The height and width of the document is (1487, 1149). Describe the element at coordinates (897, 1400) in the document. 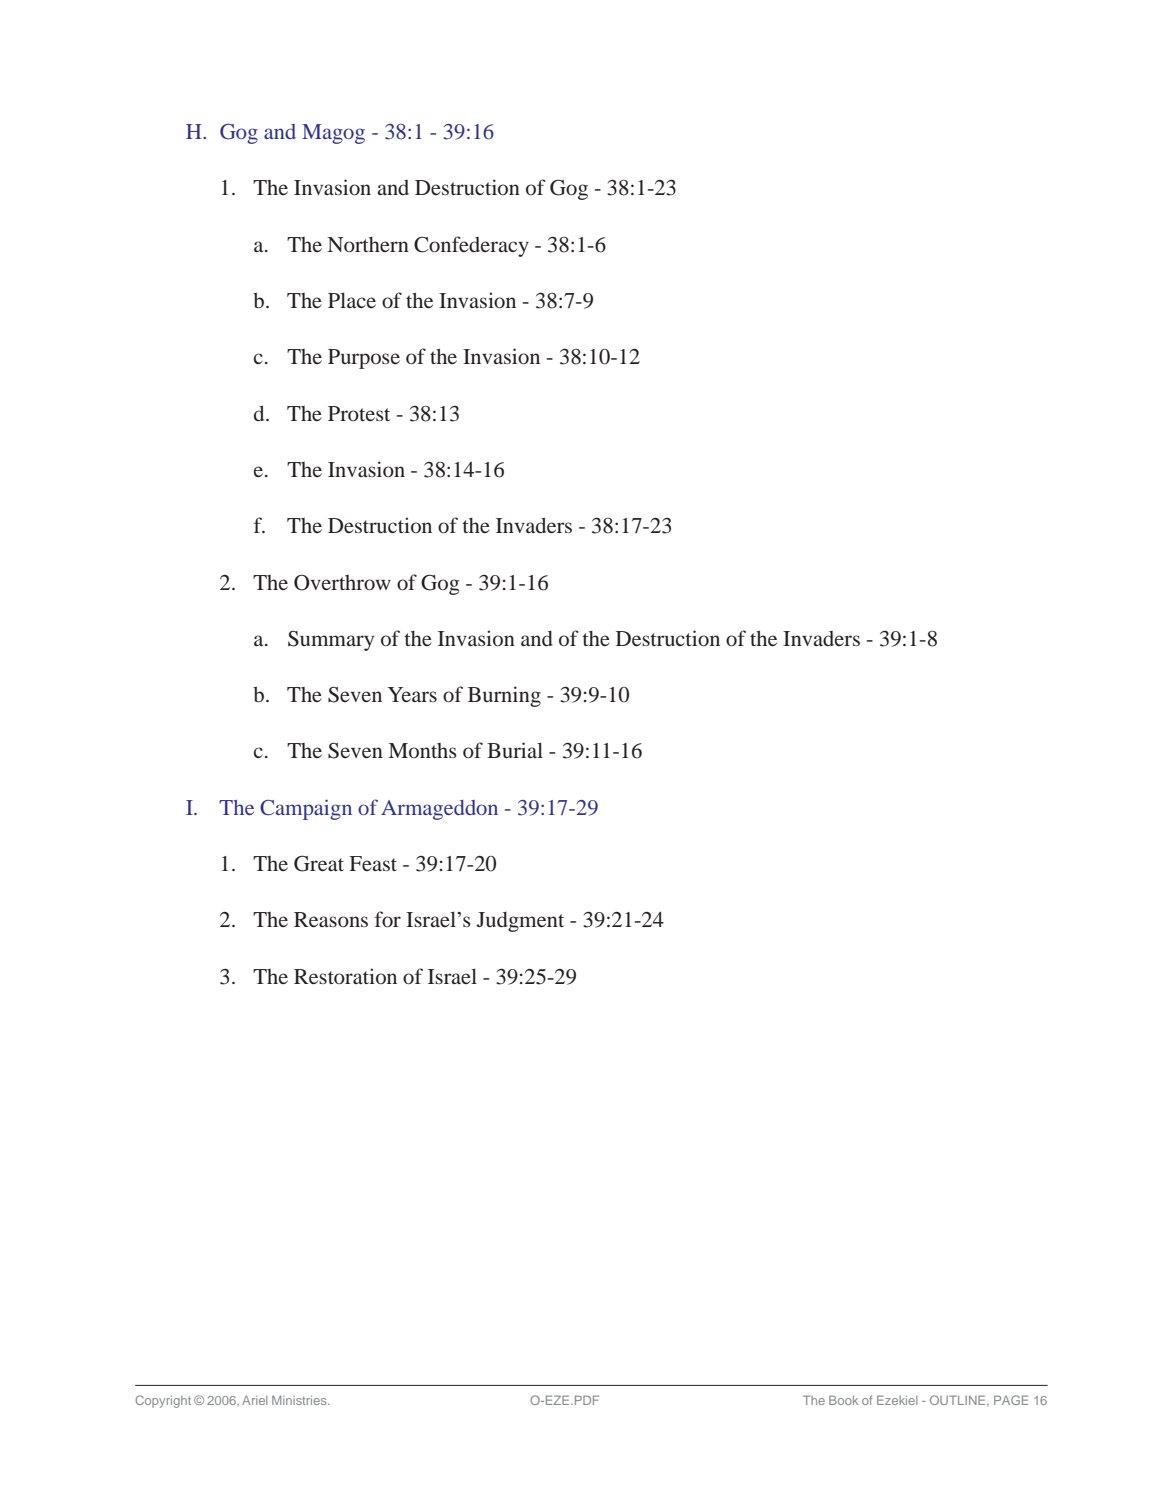

I see `Ezekiel` at that location.
